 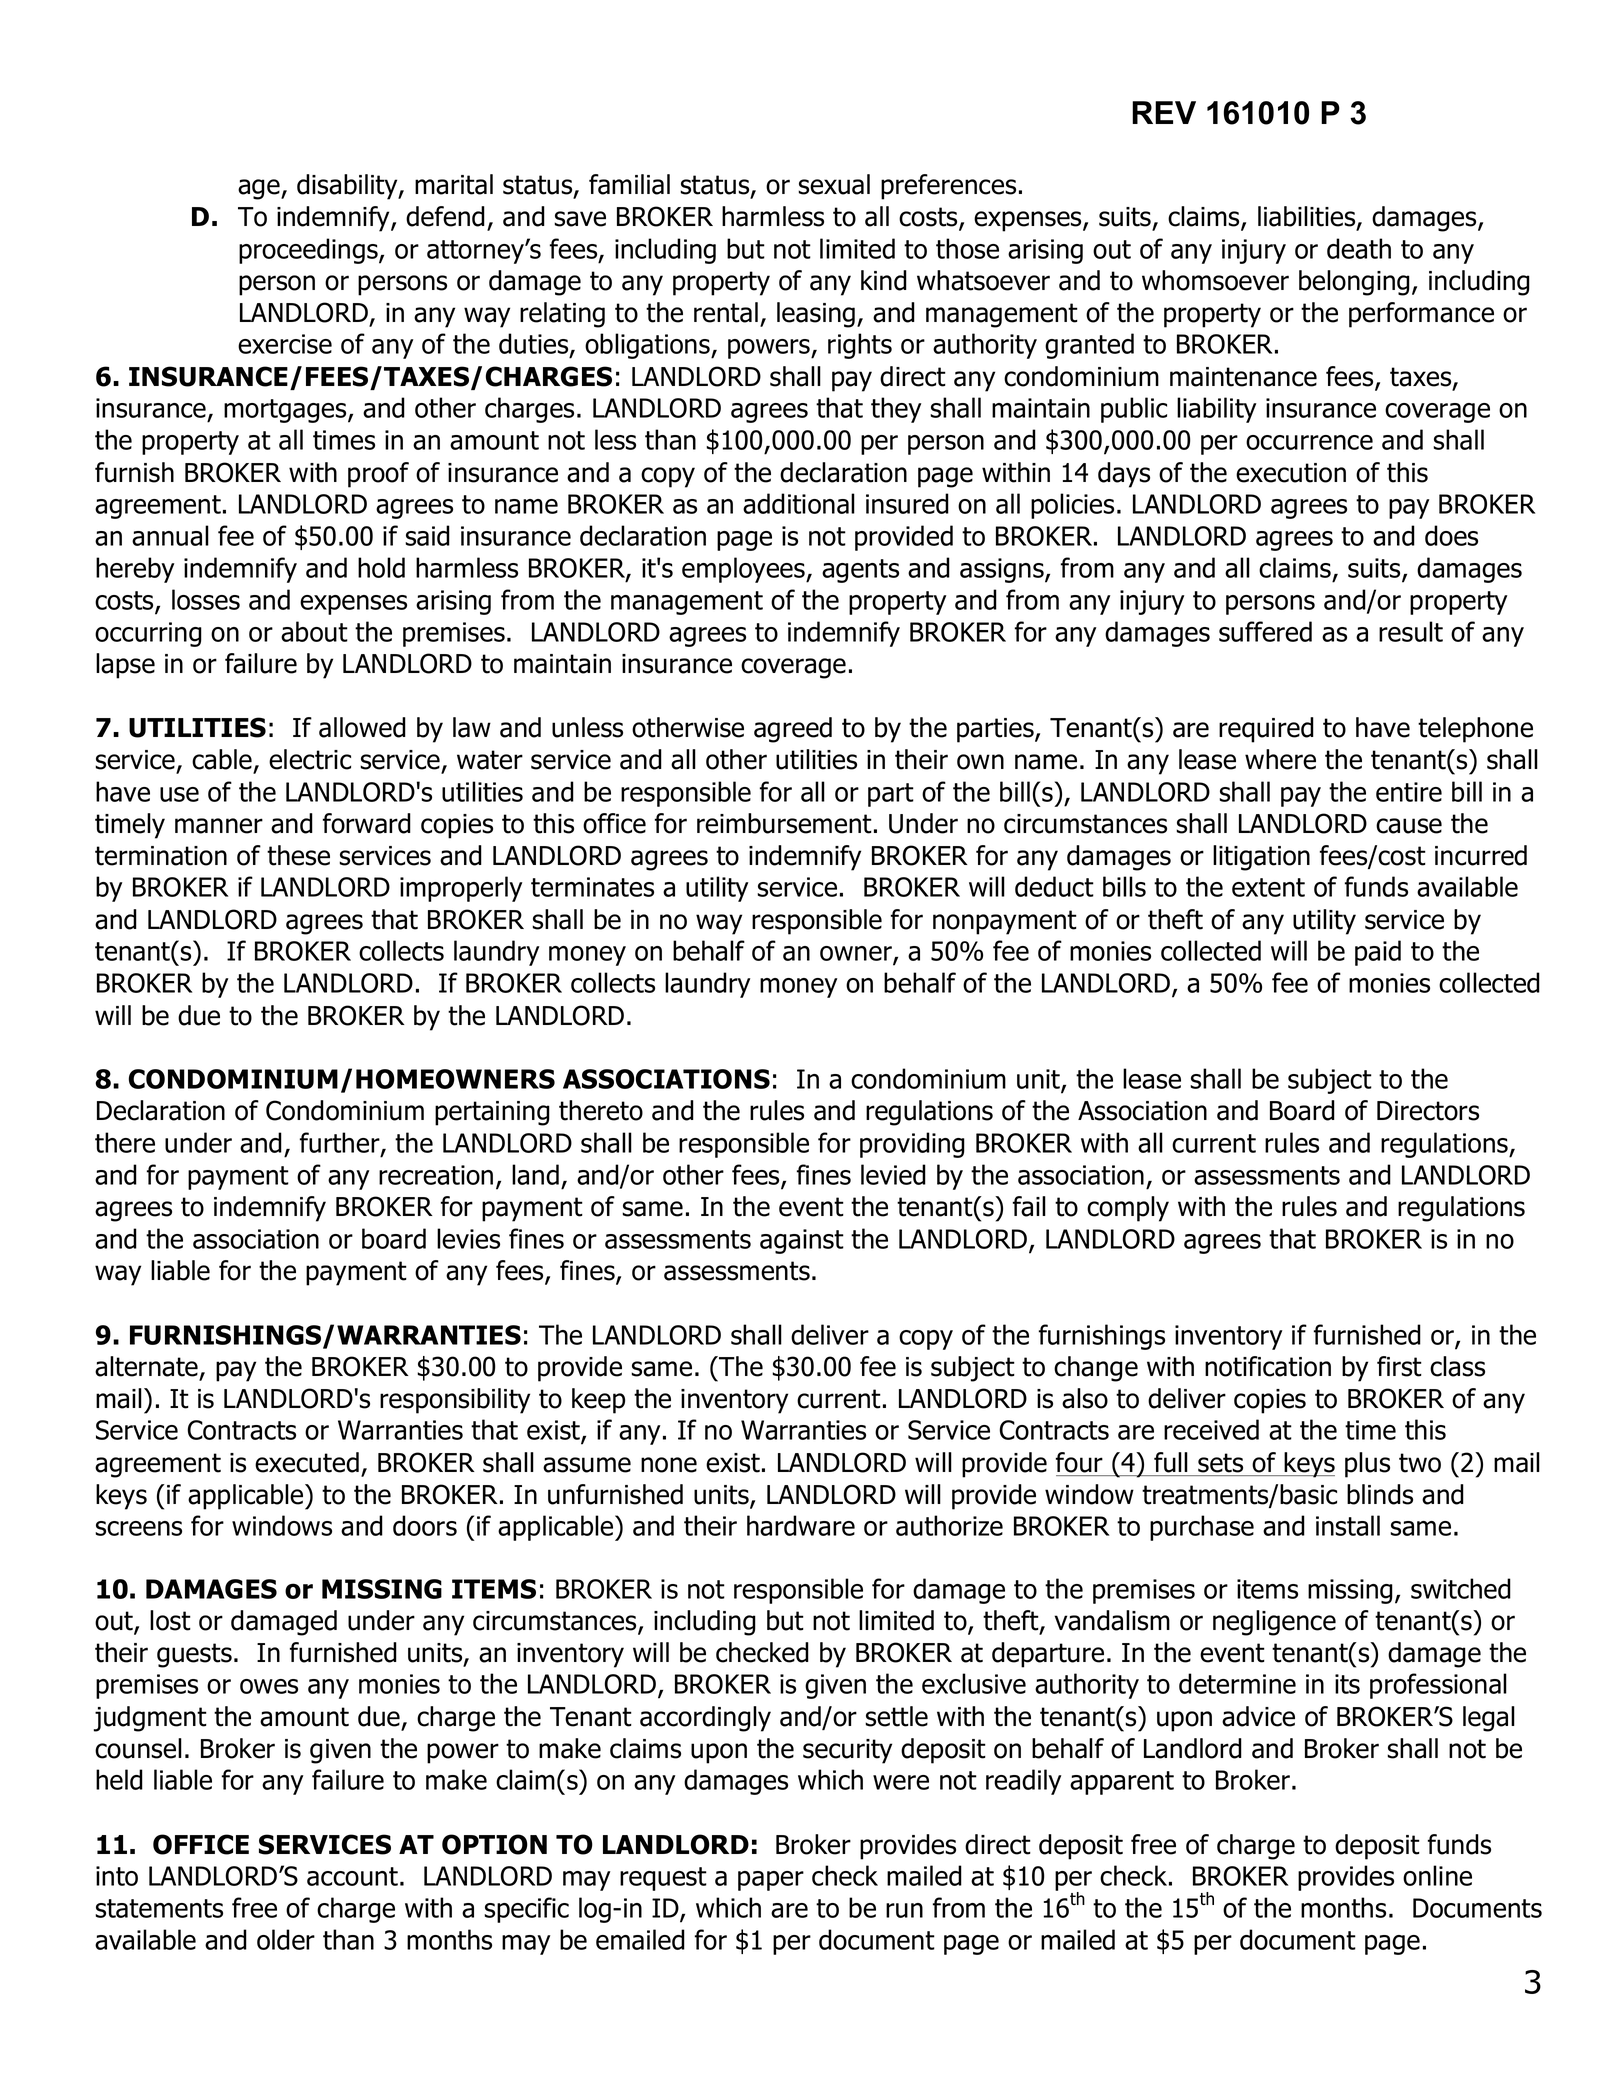 What do you see at coordinates (352, 1876) in the screenshot?
I see `account` at bounding box center [352, 1876].
